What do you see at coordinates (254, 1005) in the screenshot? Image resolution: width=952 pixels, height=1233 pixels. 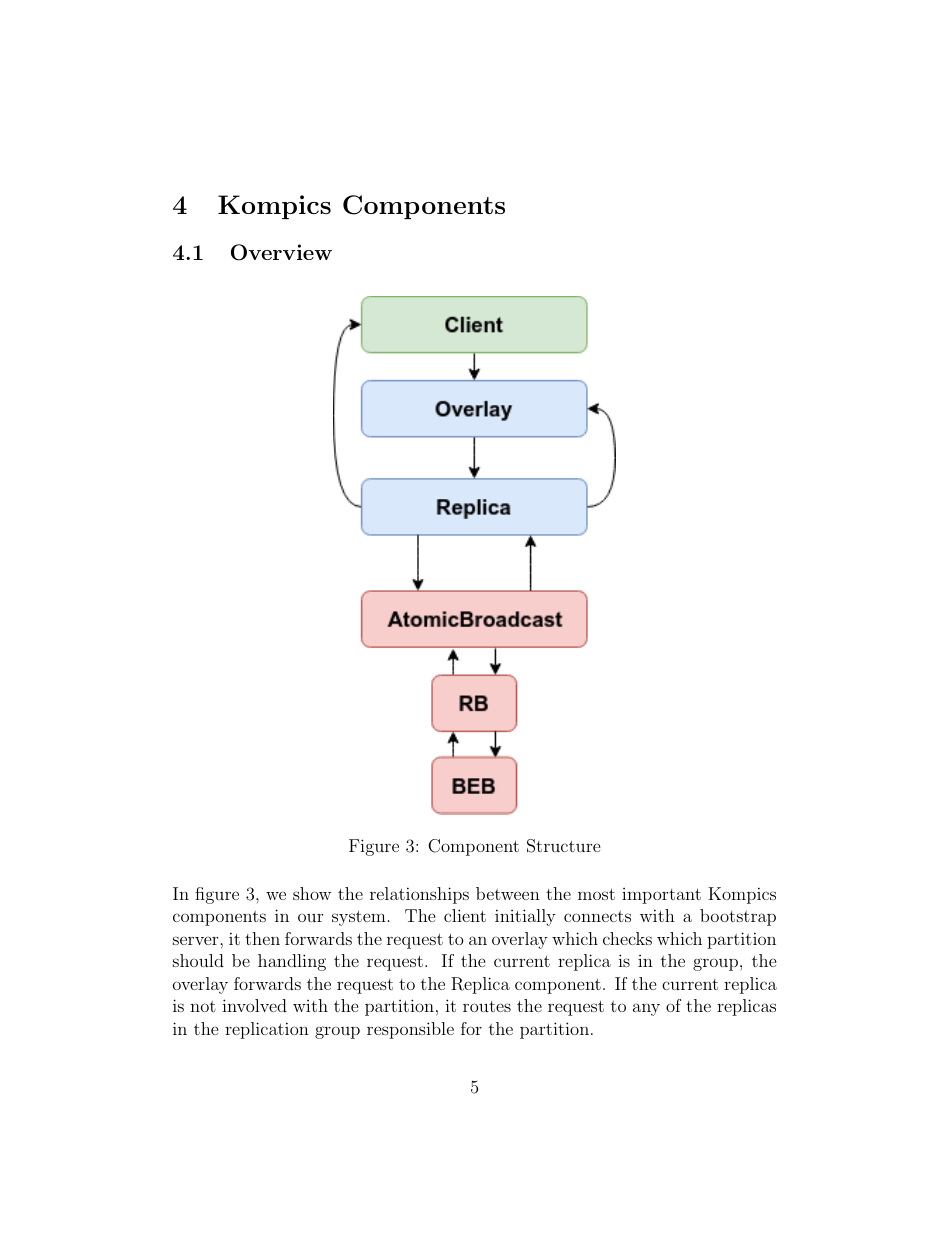 I see `involved` at bounding box center [254, 1005].
